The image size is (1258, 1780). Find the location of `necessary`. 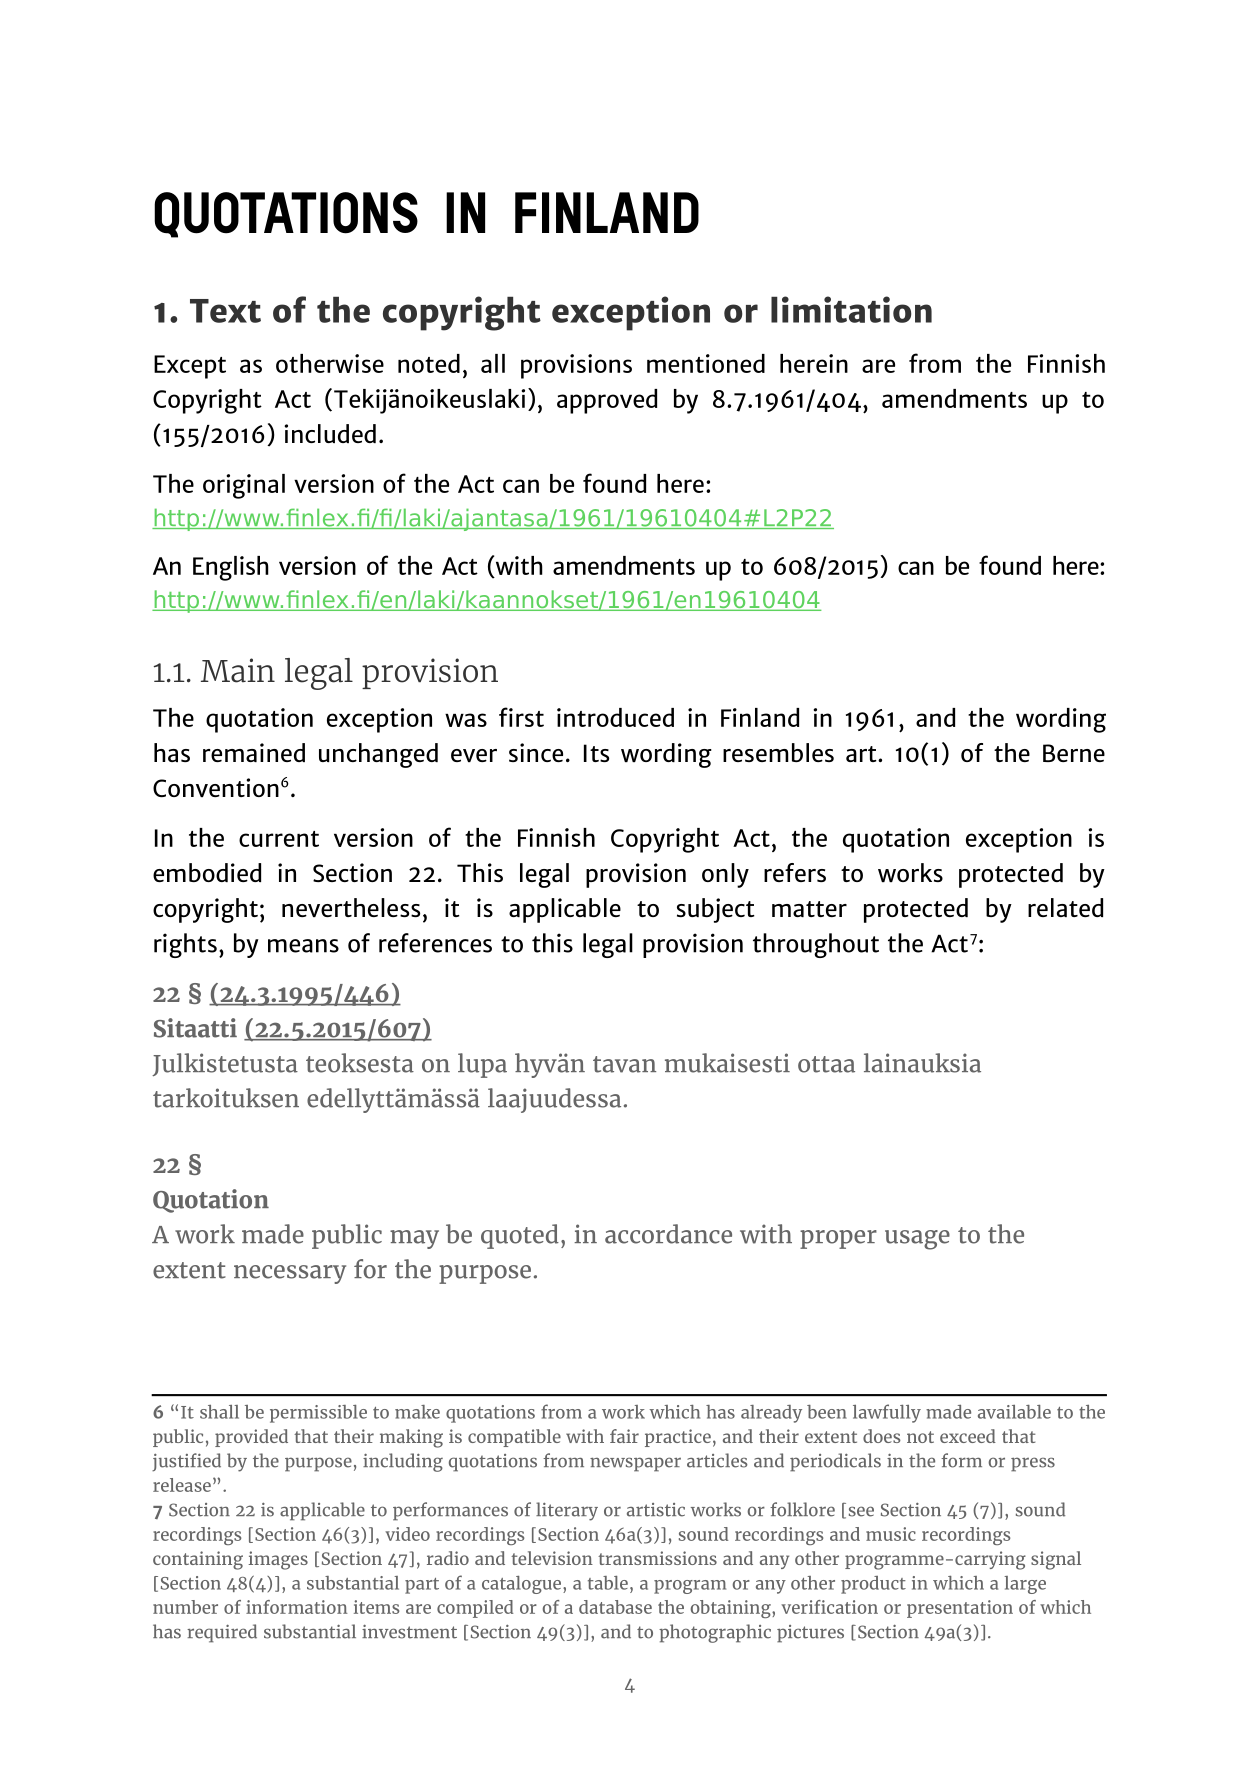

necessary is located at coordinates (290, 1274).
